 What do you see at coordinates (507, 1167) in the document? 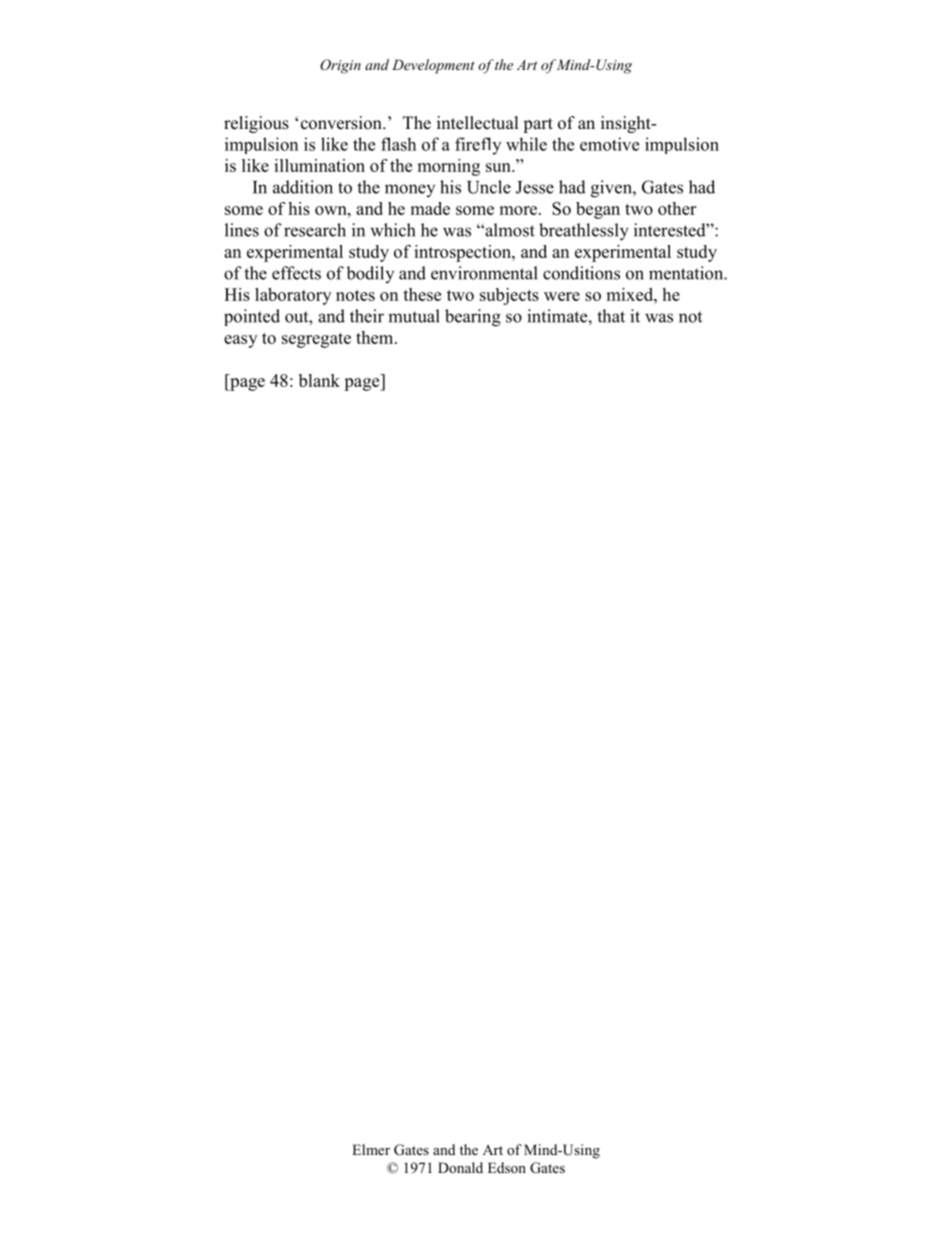
I see `Edson` at bounding box center [507, 1167].
